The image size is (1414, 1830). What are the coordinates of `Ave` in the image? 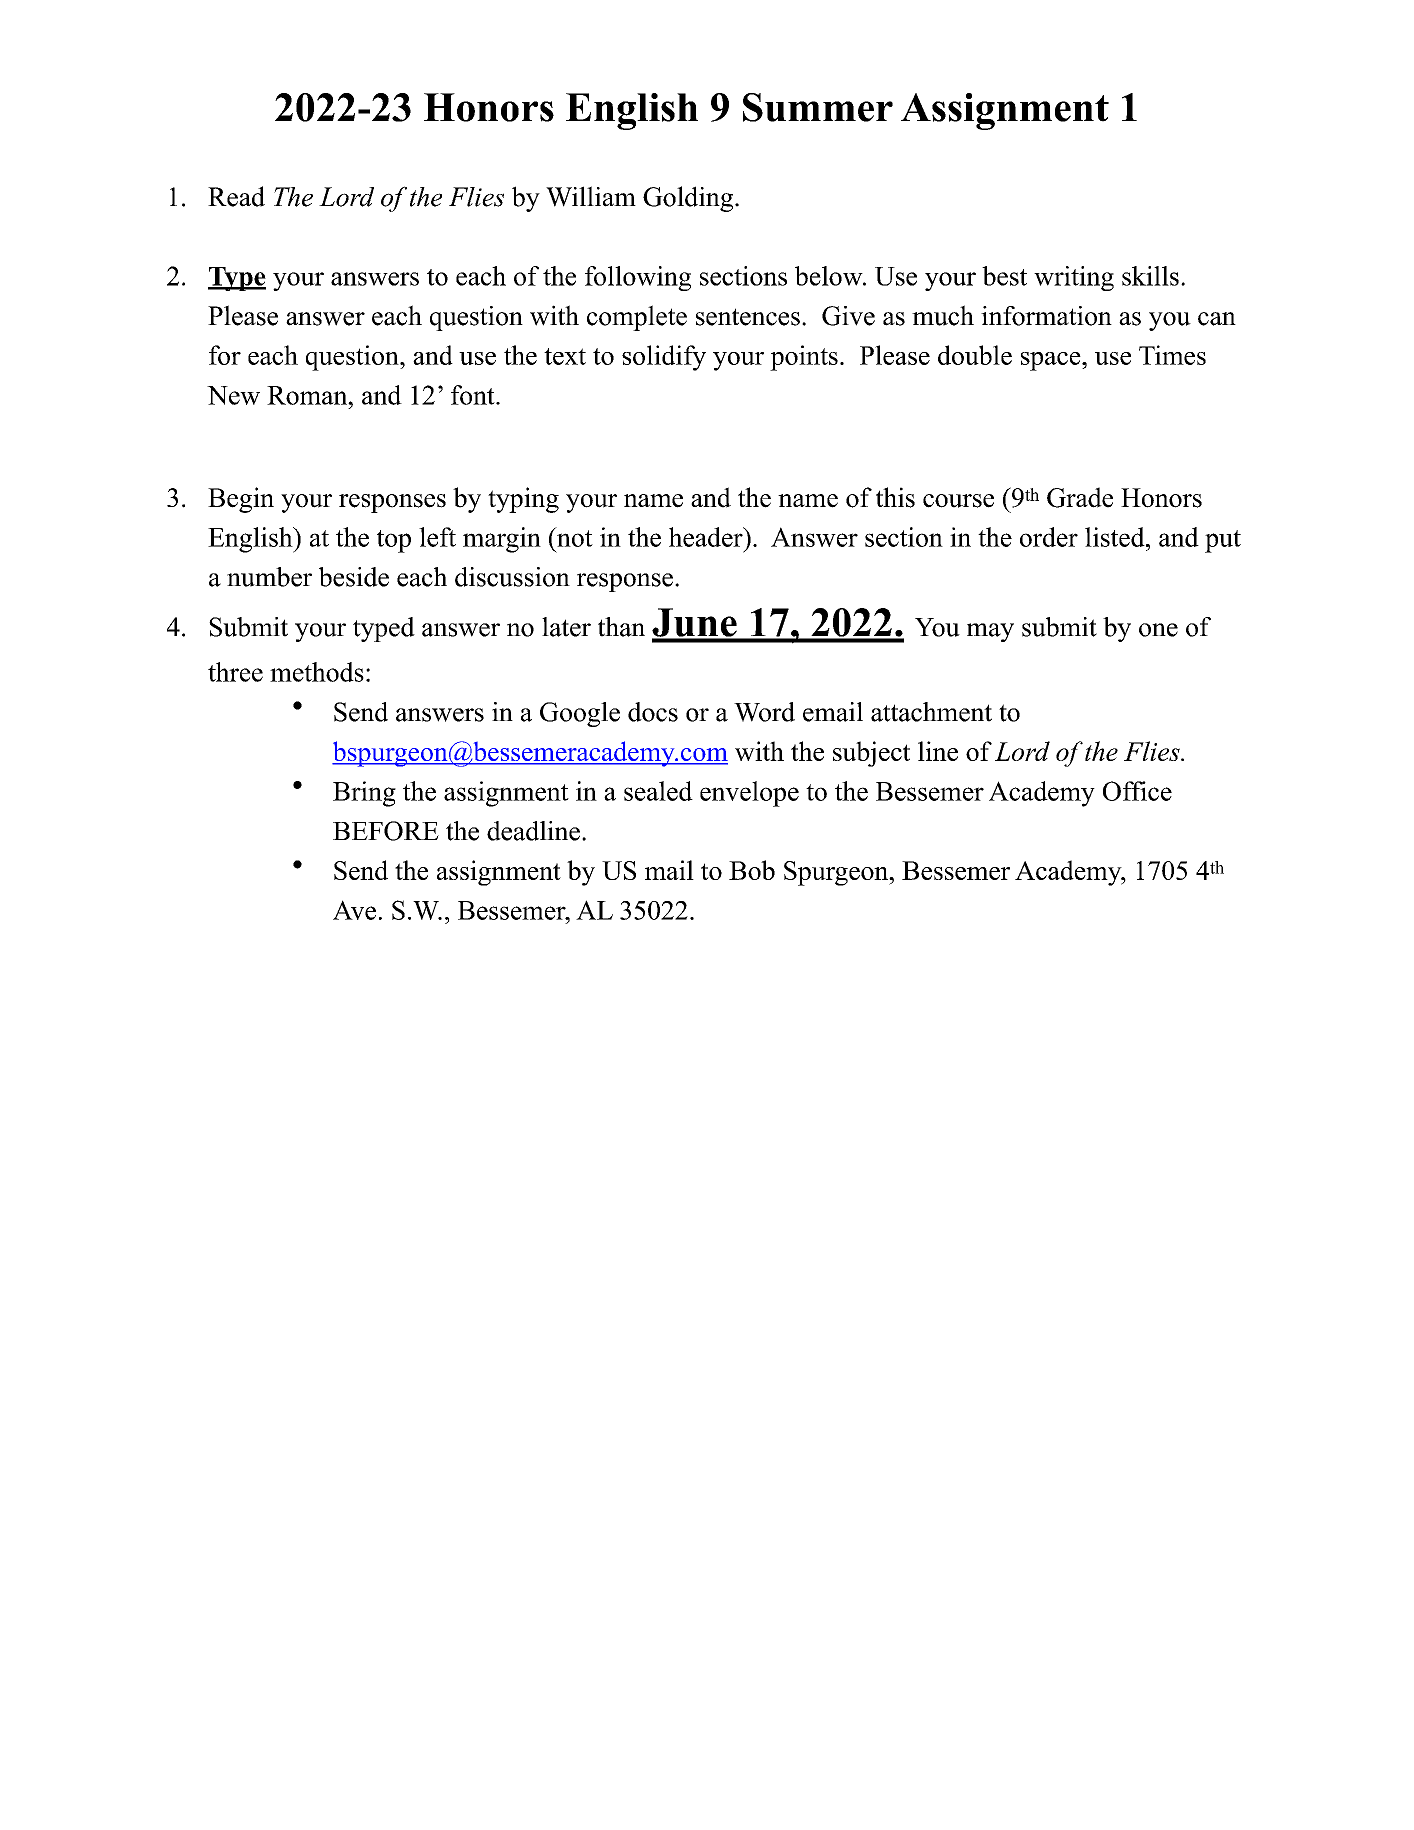 It's located at (354, 910).
